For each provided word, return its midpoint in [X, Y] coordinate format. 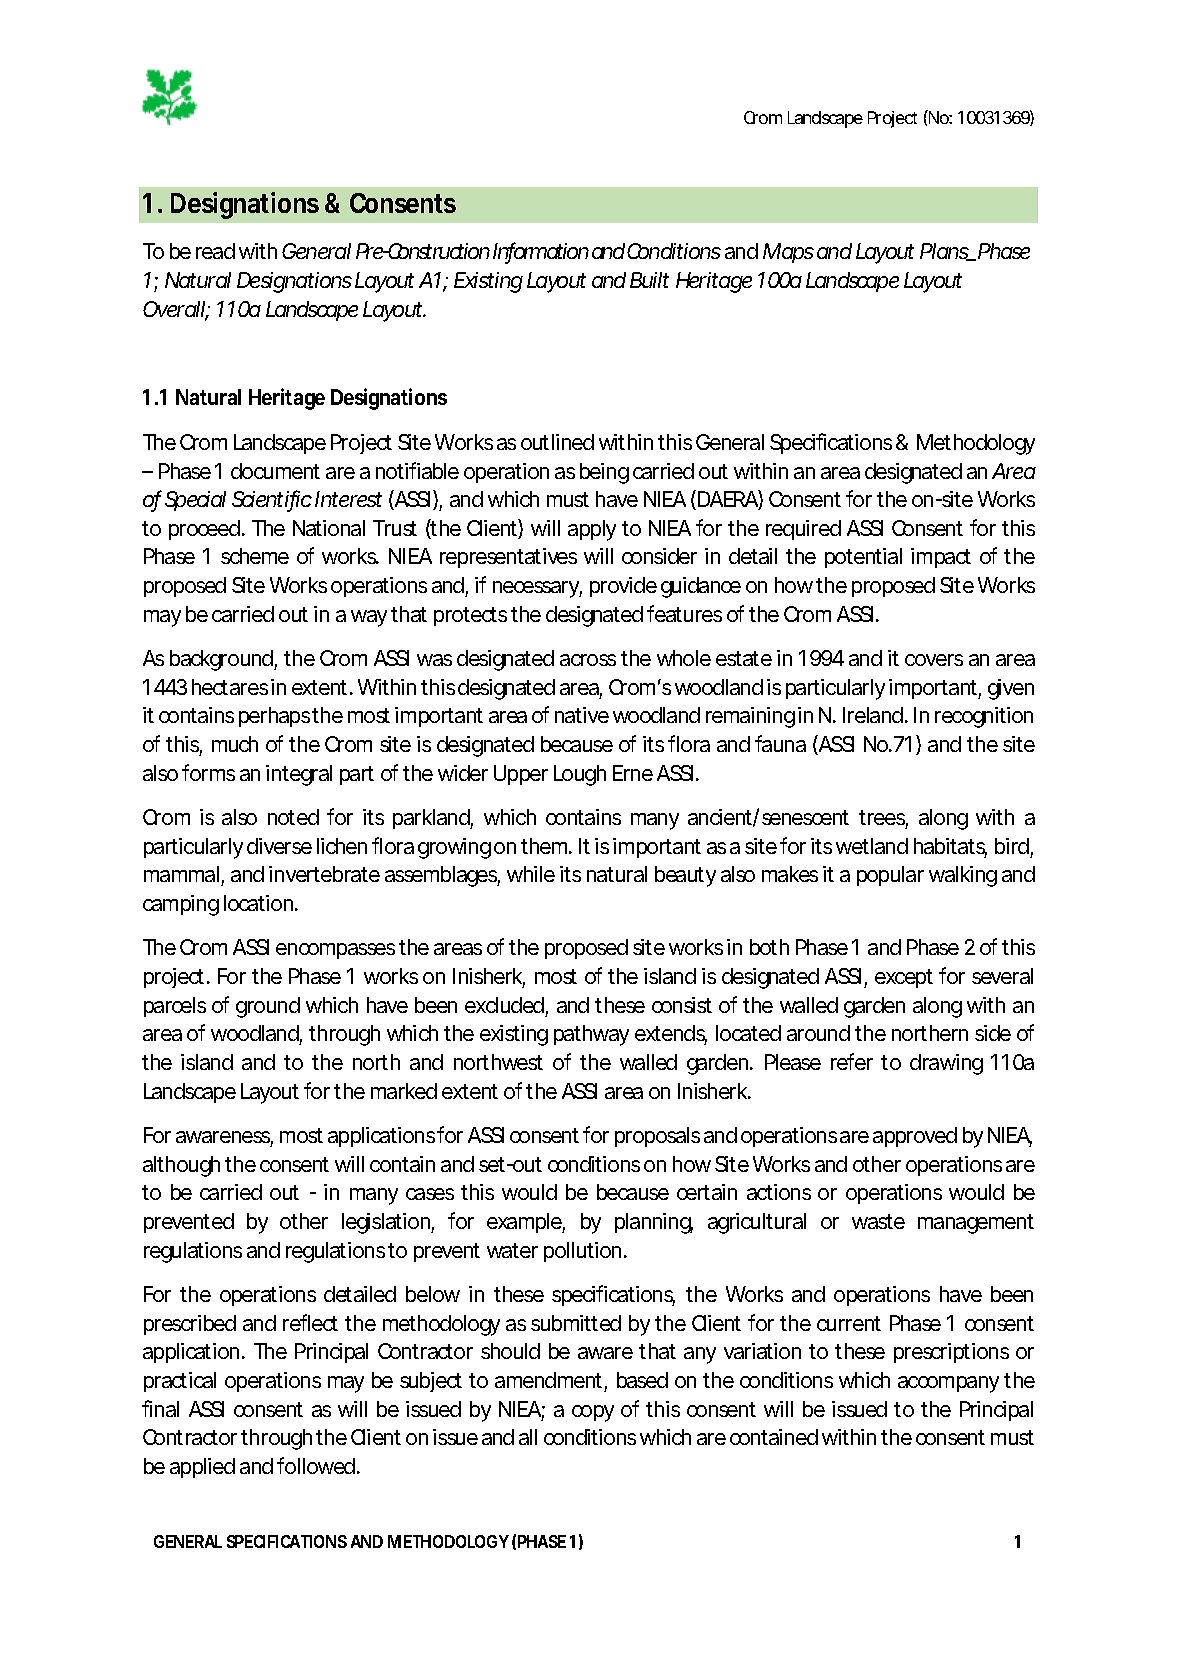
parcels [175, 1007]
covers [934, 660]
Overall [174, 310]
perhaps [274, 717]
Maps [788, 253]
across [588, 660]
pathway [591, 1035]
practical [180, 1382]
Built [649, 280]
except [904, 978]
